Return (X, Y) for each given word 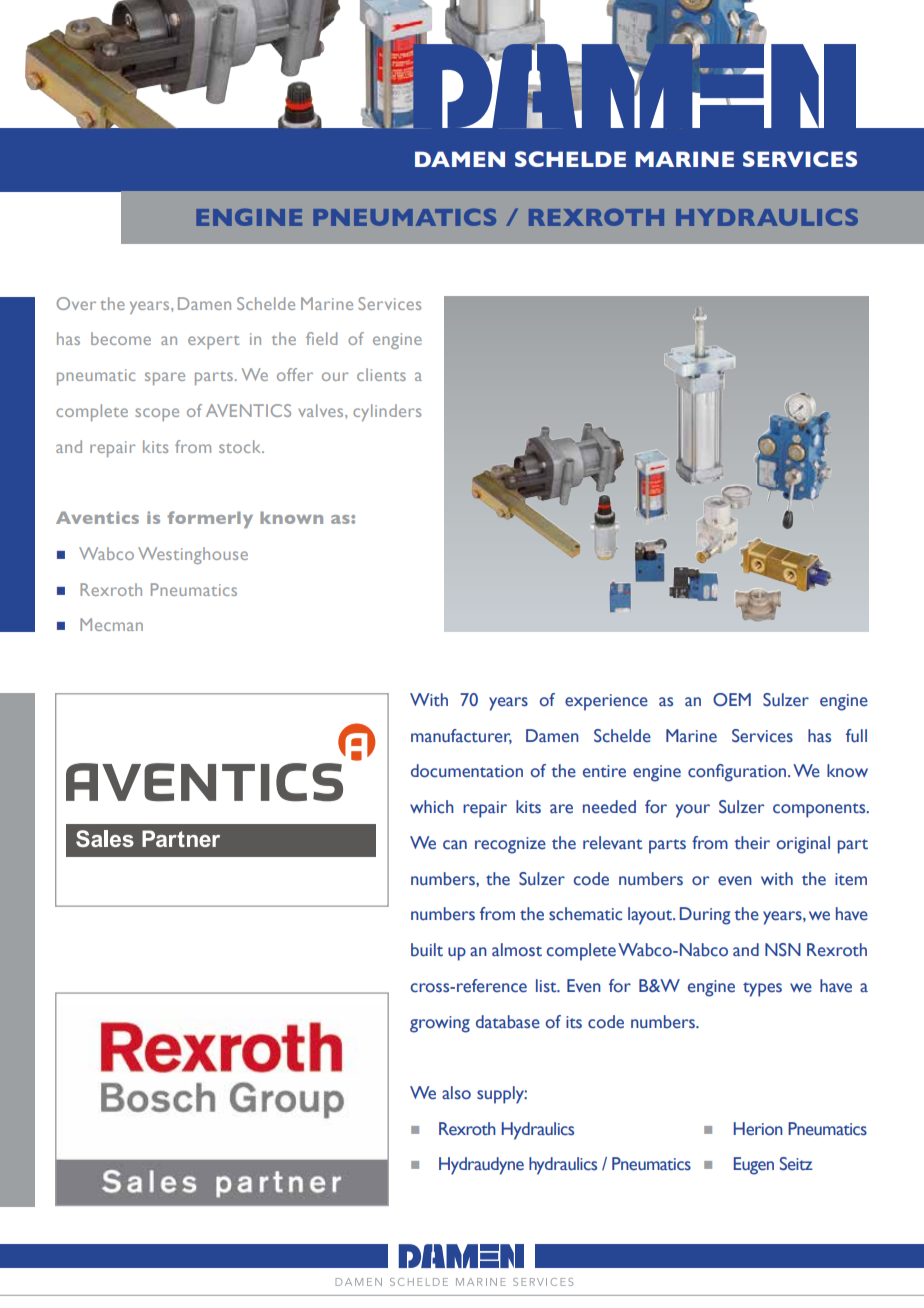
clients (381, 374)
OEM (732, 700)
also (456, 1093)
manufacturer (461, 736)
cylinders (387, 412)
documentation (467, 771)
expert (213, 342)
